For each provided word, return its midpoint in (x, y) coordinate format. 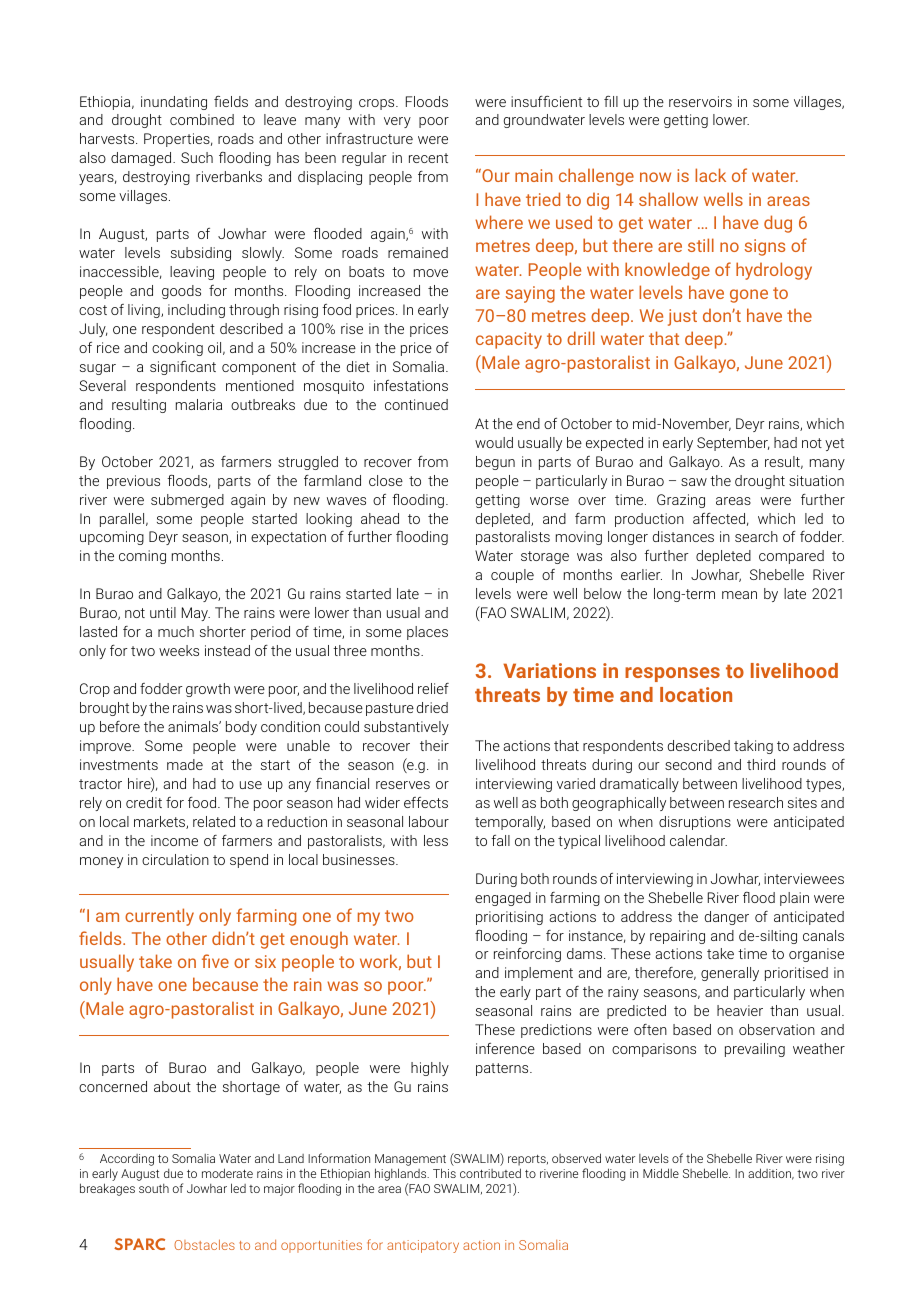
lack (710, 175)
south (154, 1188)
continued (416, 404)
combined (202, 119)
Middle (661, 1173)
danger (727, 918)
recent (428, 158)
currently (159, 917)
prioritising (509, 918)
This (444, 1173)
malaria (199, 404)
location (696, 694)
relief (433, 688)
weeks (179, 650)
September (733, 444)
